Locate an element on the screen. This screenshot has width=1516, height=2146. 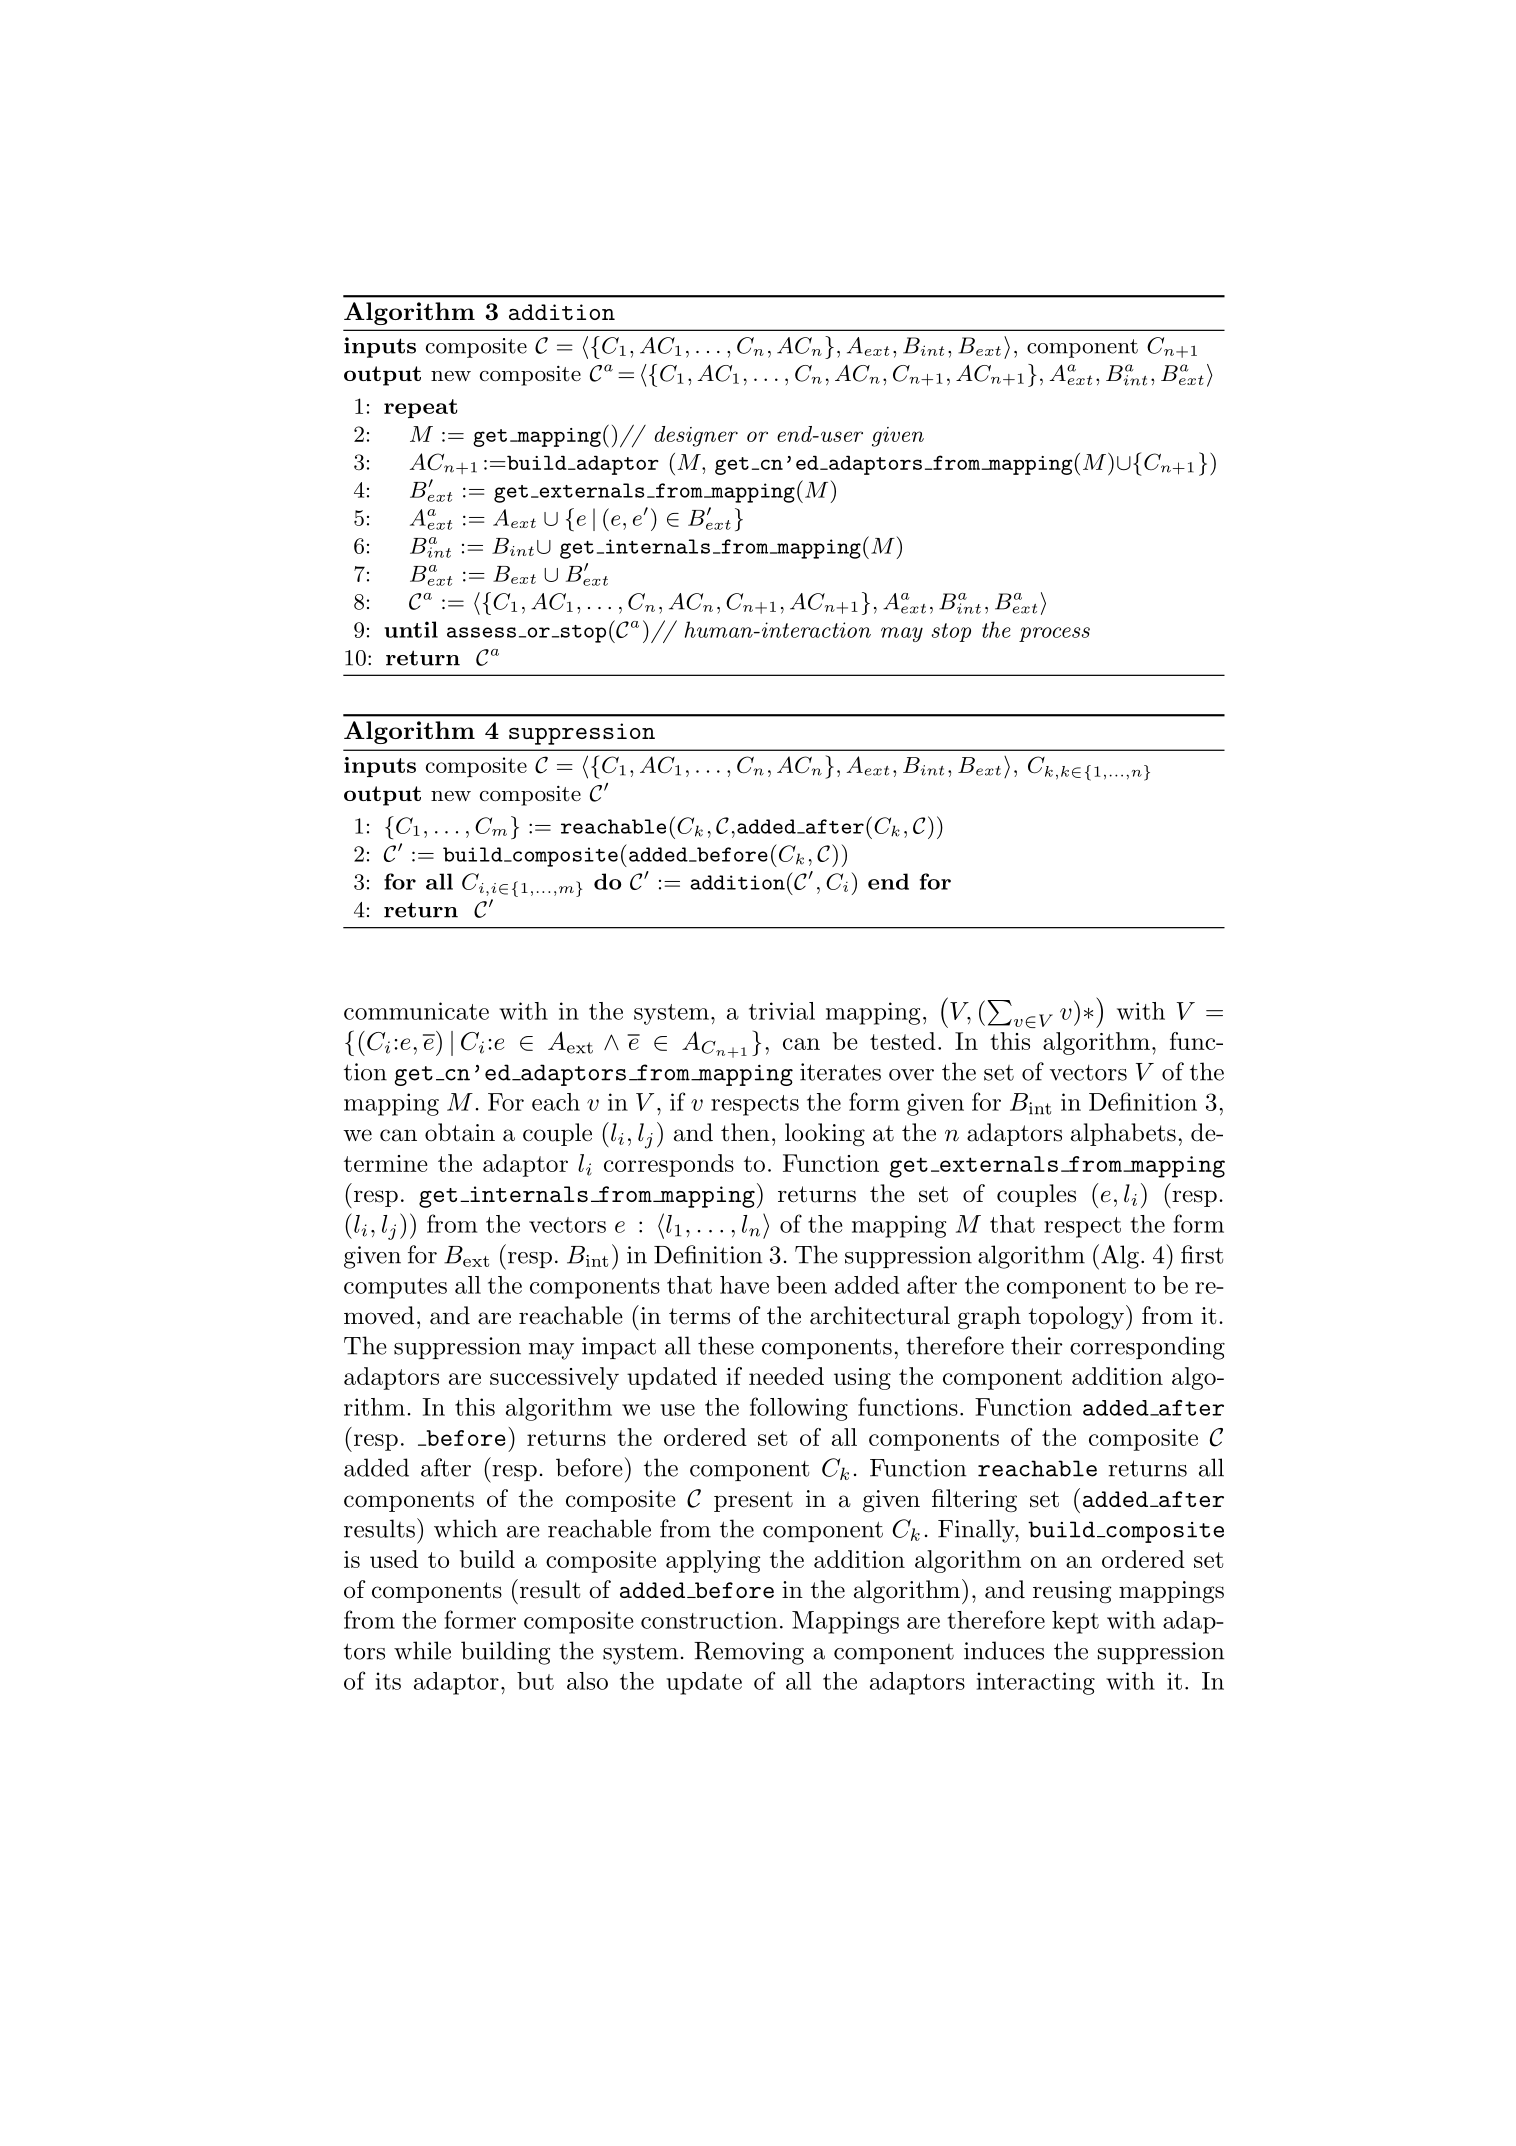
assess is located at coordinates (481, 632).
